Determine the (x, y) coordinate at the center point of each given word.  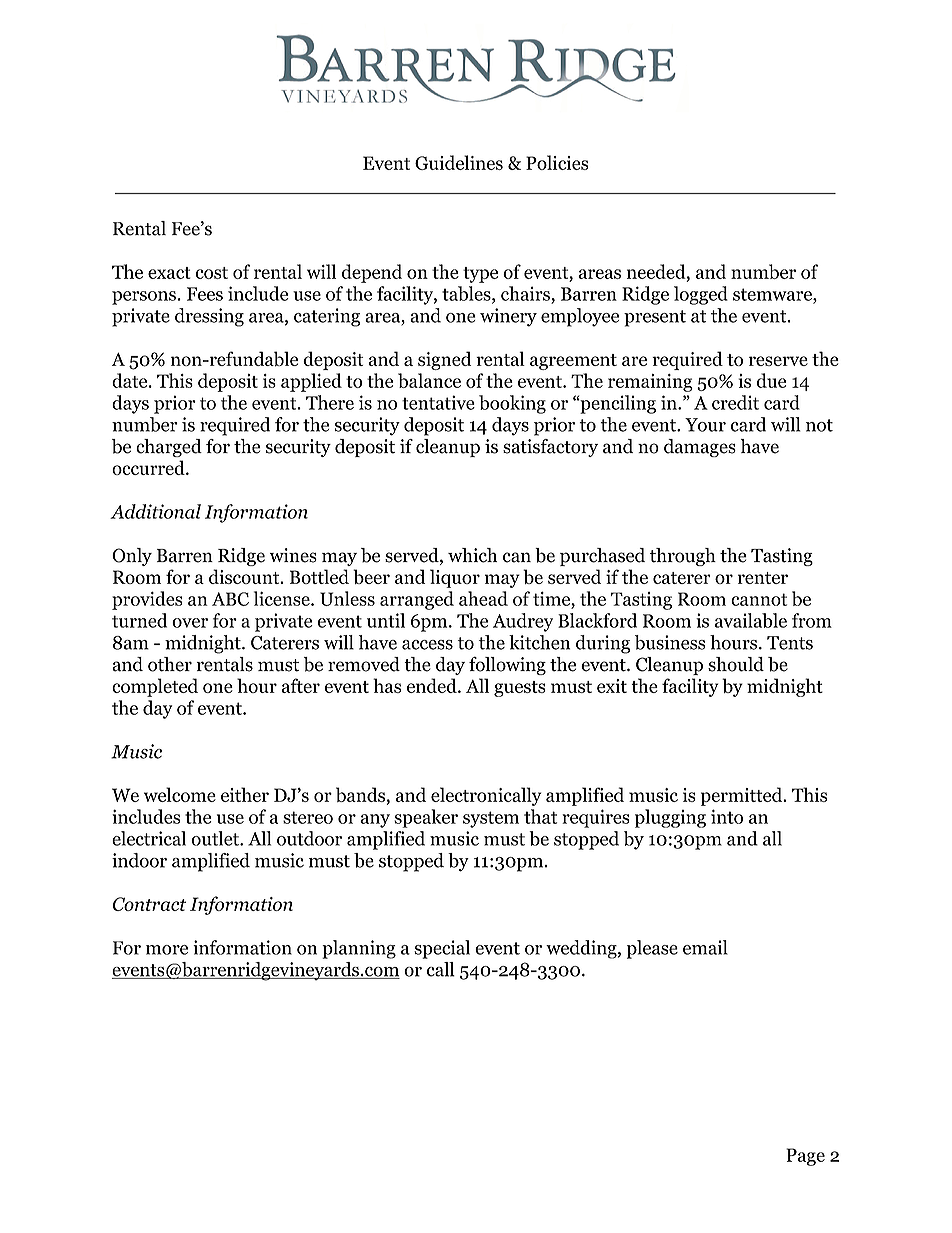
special (442, 949)
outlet (216, 838)
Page (805, 1157)
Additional (155, 511)
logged (701, 295)
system (491, 819)
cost (212, 273)
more (167, 950)
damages (700, 448)
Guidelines (459, 162)
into (727, 816)
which (472, 555)
